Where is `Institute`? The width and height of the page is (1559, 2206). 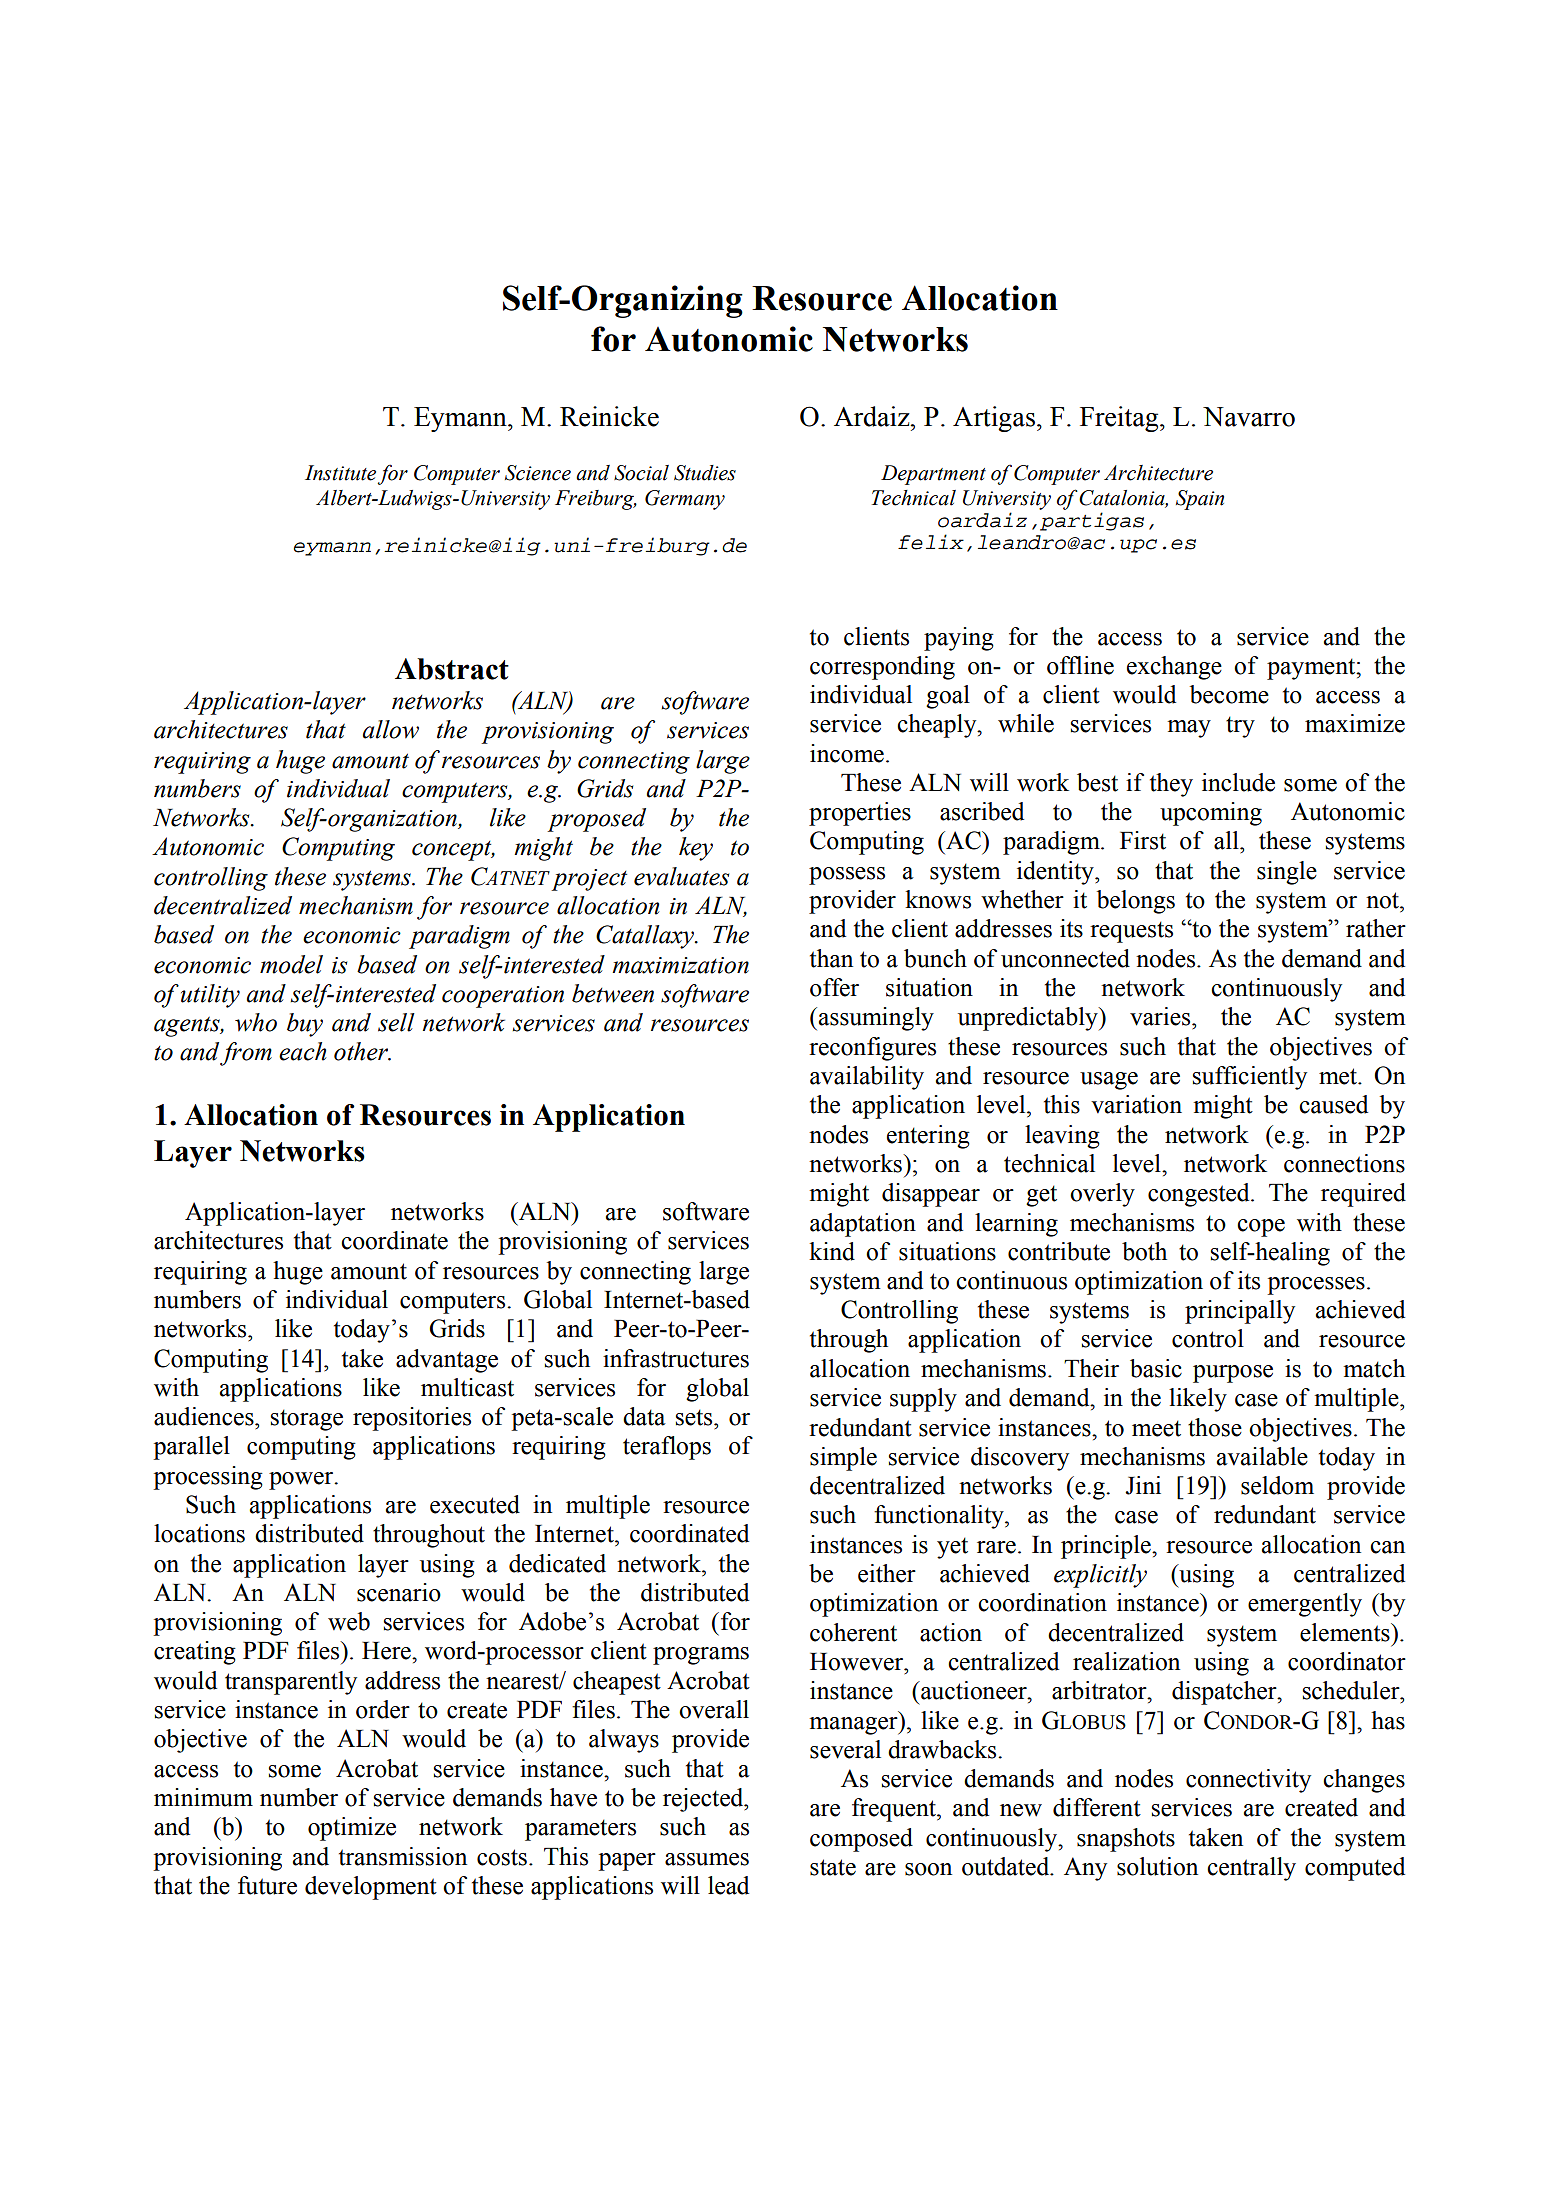 Institute is located at coordinates (340, 473).
